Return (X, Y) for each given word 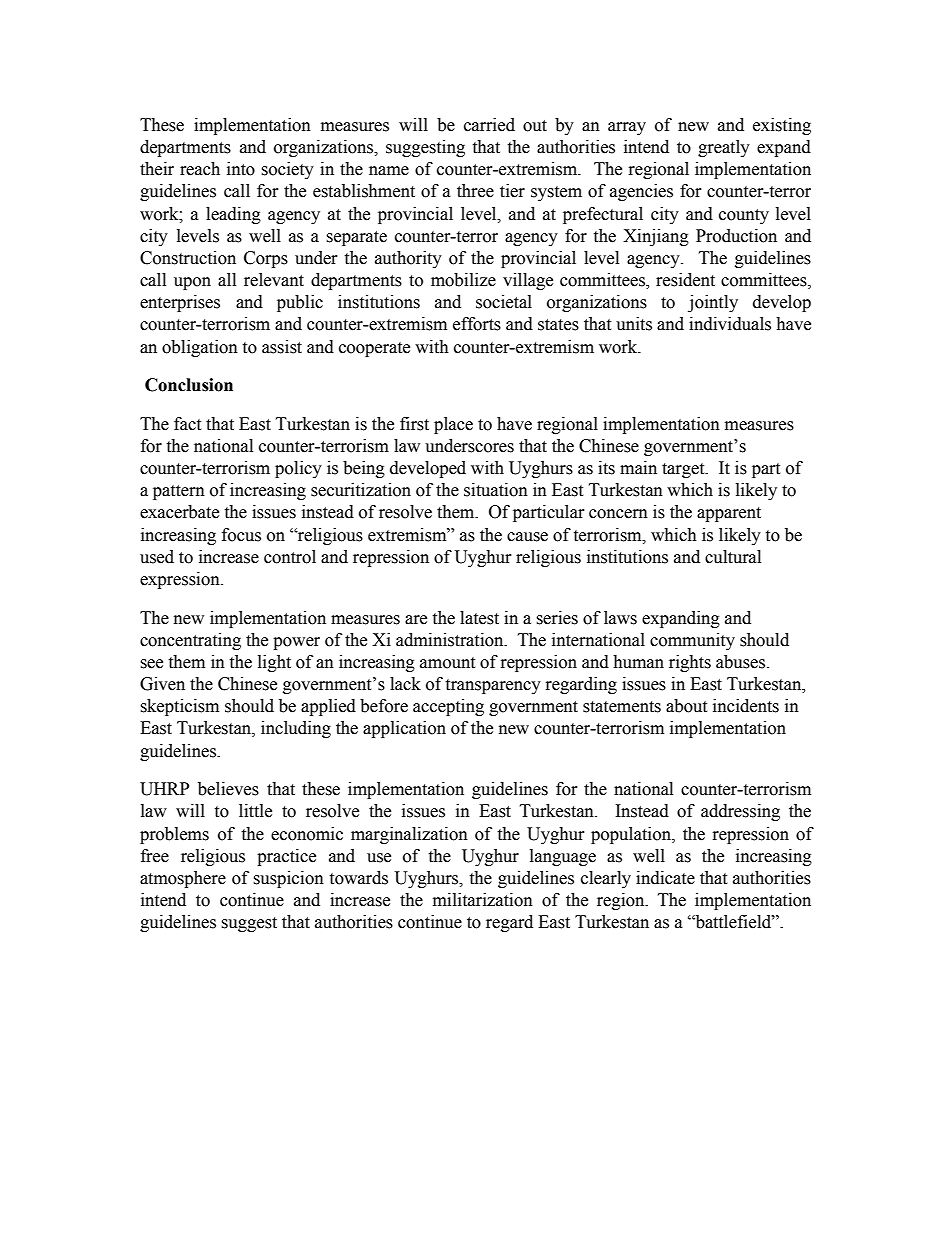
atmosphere (183, 879)
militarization (483, 900)
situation (496, 490)
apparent (729, 514)
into (241, 169)
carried (489, 125)
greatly (724, 148)
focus (241, 535)
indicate (665, 878)
